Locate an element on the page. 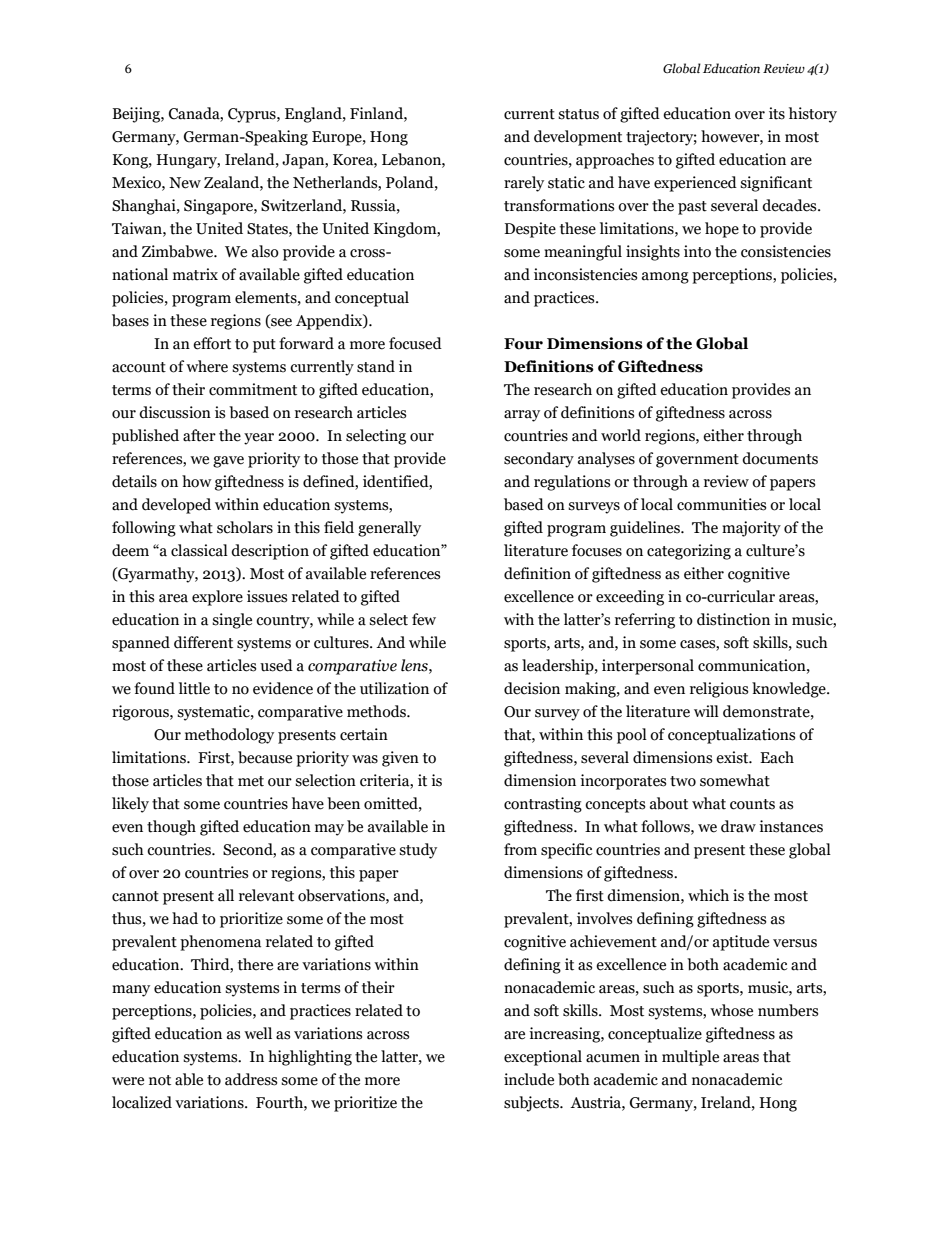  explore is located at coordinates (217, 598).
